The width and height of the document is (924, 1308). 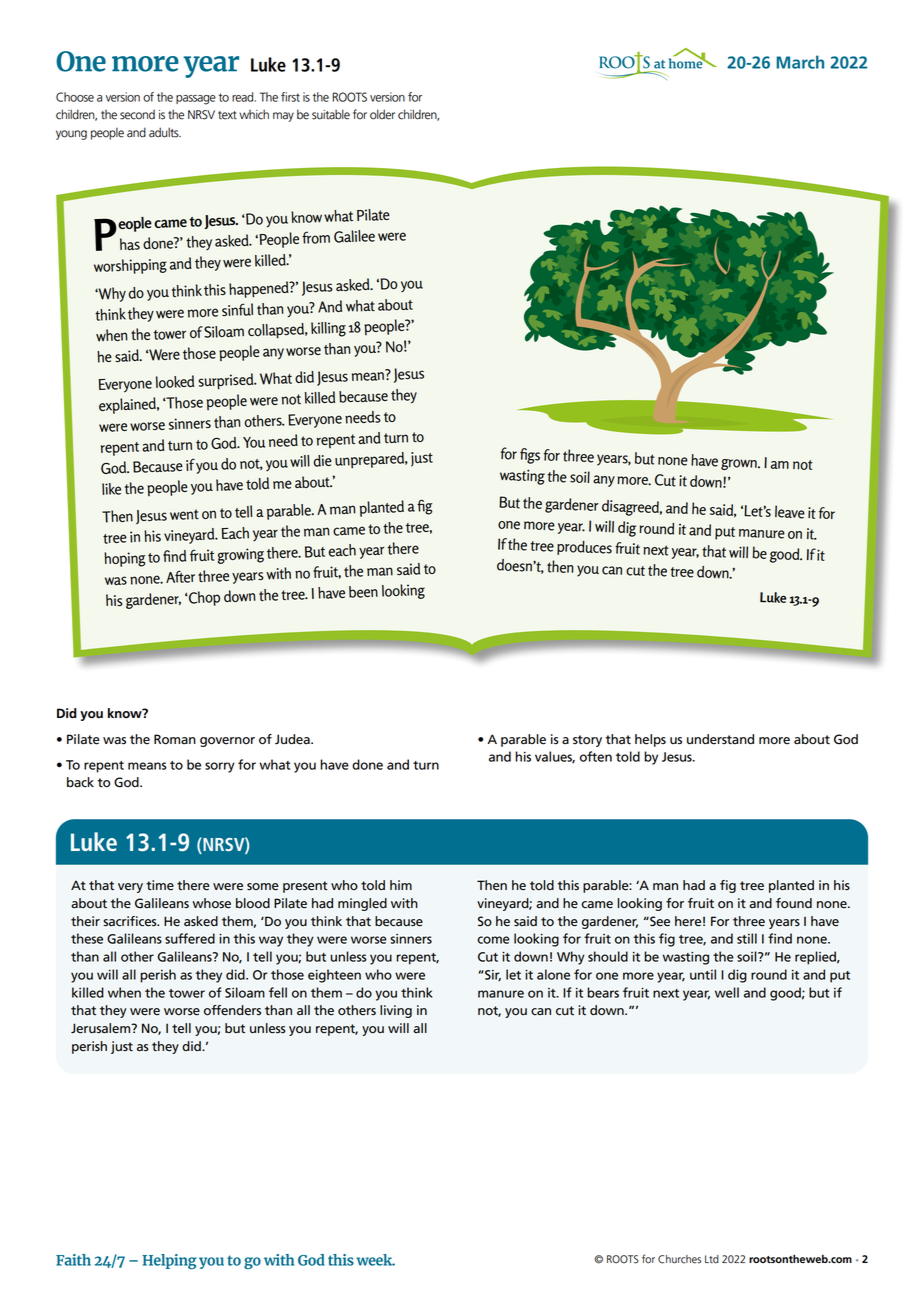 What do you see at coordinates (493, 940) in the document?
I see `come` at bounding box center [493, 940].
